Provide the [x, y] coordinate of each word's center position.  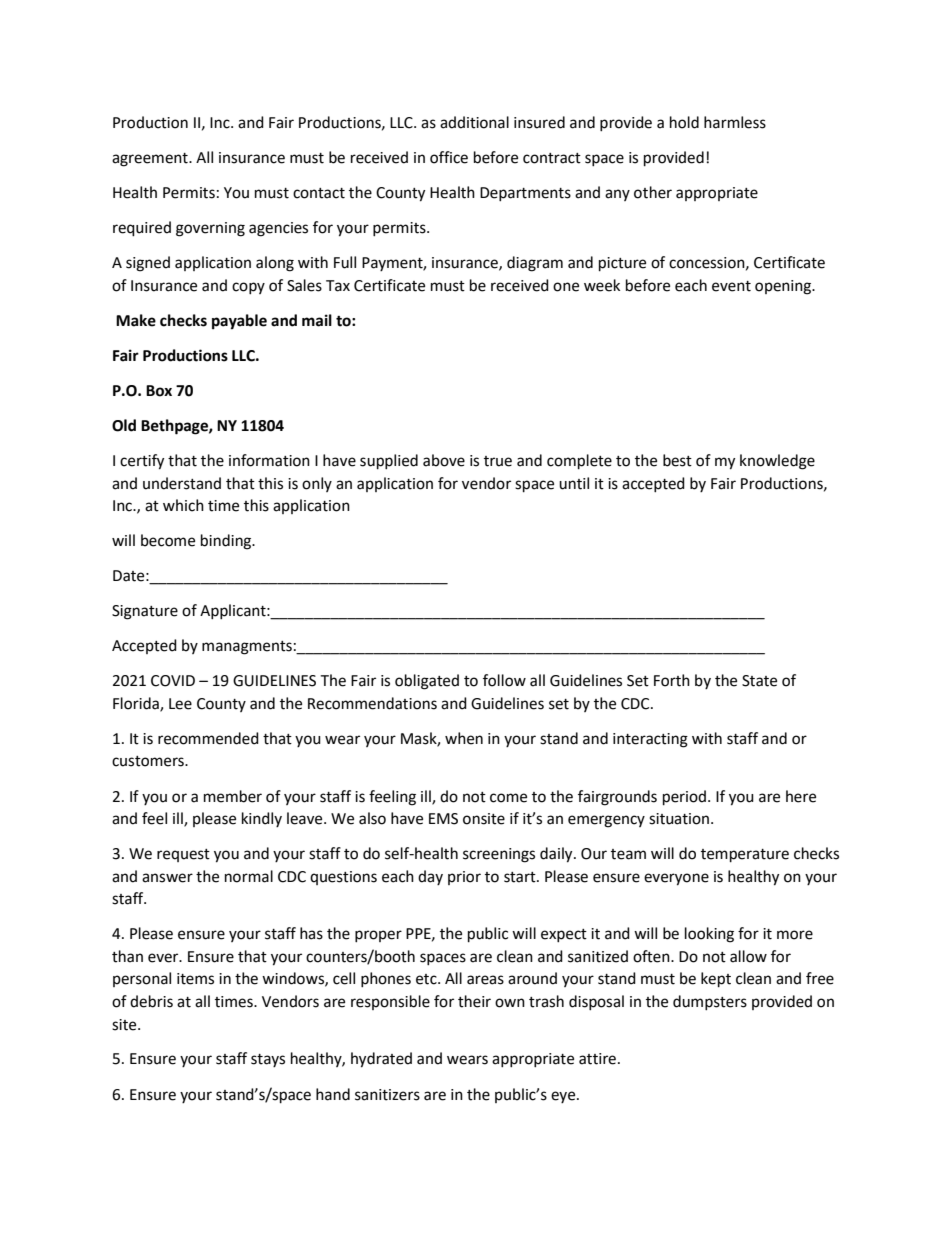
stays [268, 1060]
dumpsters [710, 1002]
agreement [151, 160]
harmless [735, 122]
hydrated [381, 1060]
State [759, 681]
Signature [145, 612]
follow [504, 680]
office [449, 157]
